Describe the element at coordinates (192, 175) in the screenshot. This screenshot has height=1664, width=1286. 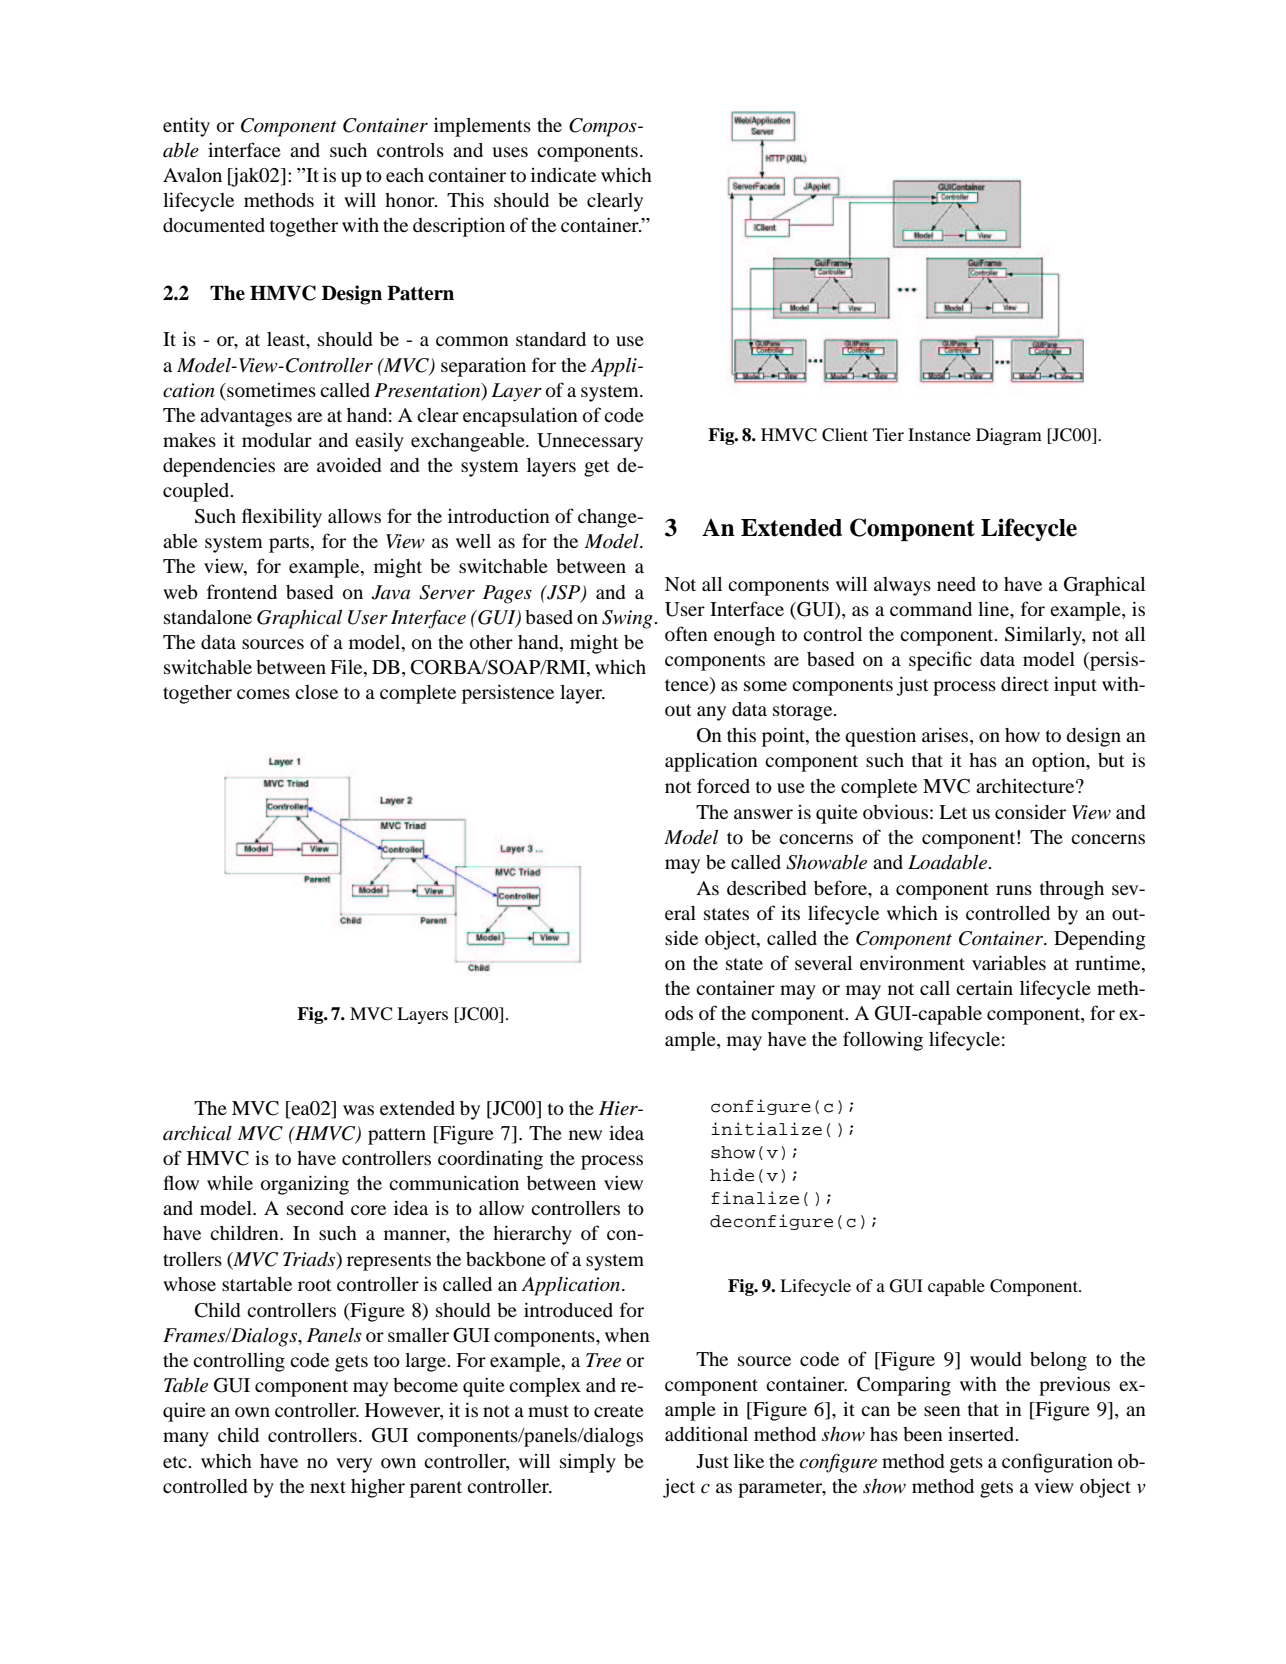
I see `Avalon` at that location.
